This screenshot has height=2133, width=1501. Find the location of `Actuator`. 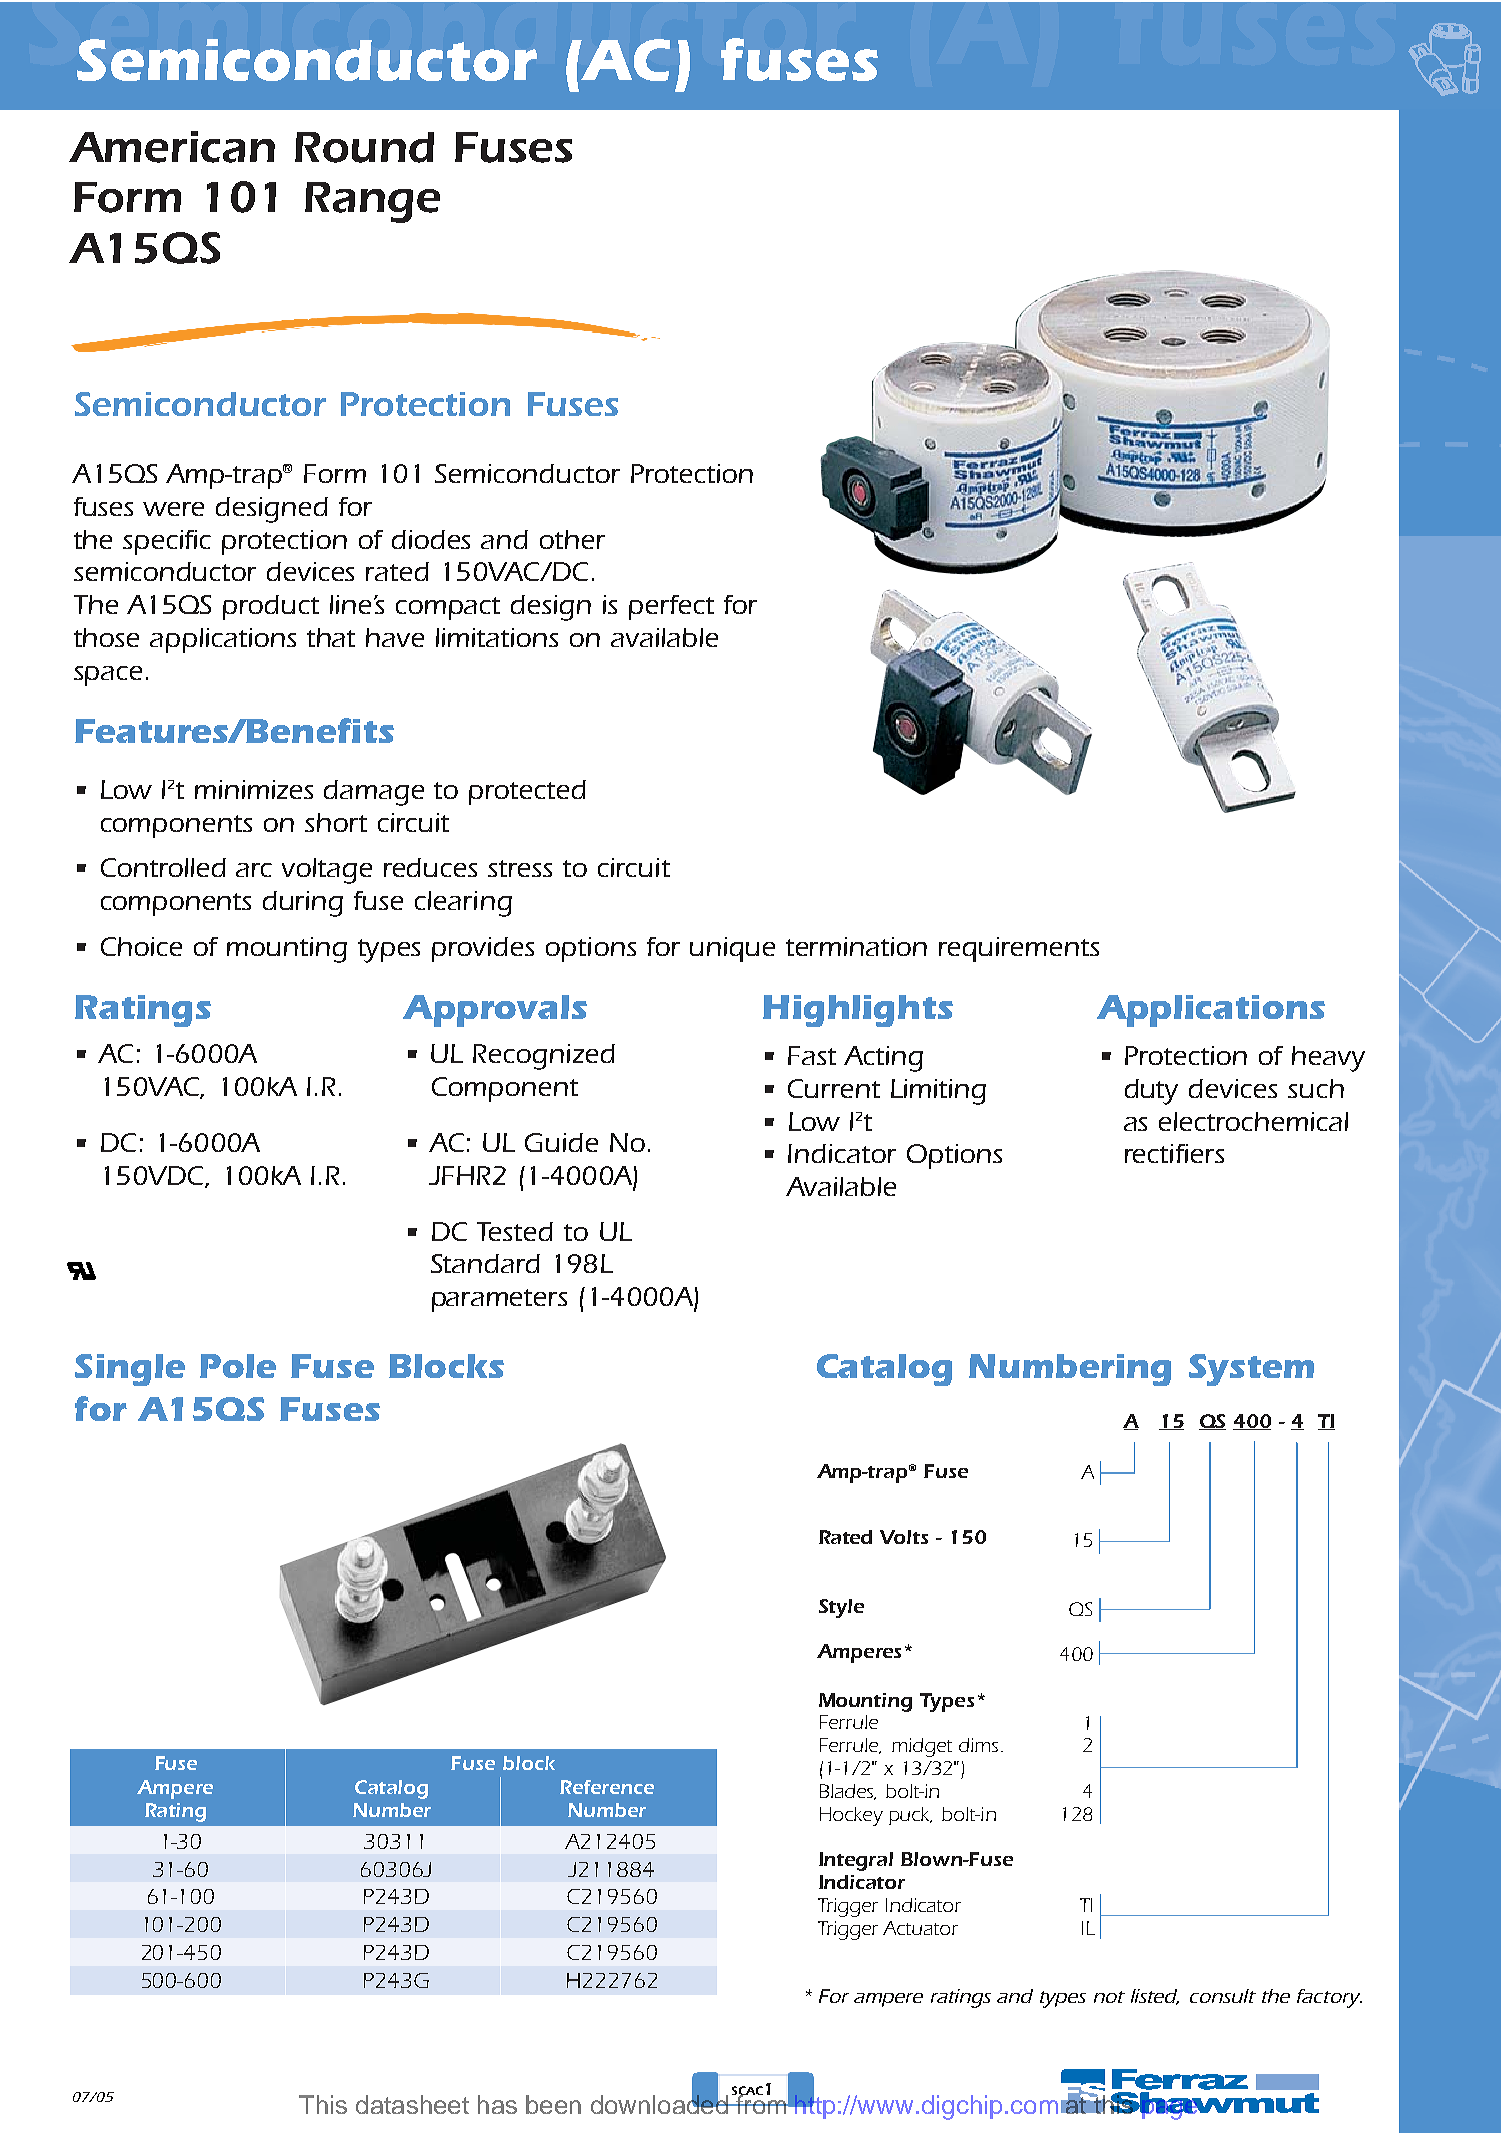

Actuator is located at coordinates (920, 1928).
